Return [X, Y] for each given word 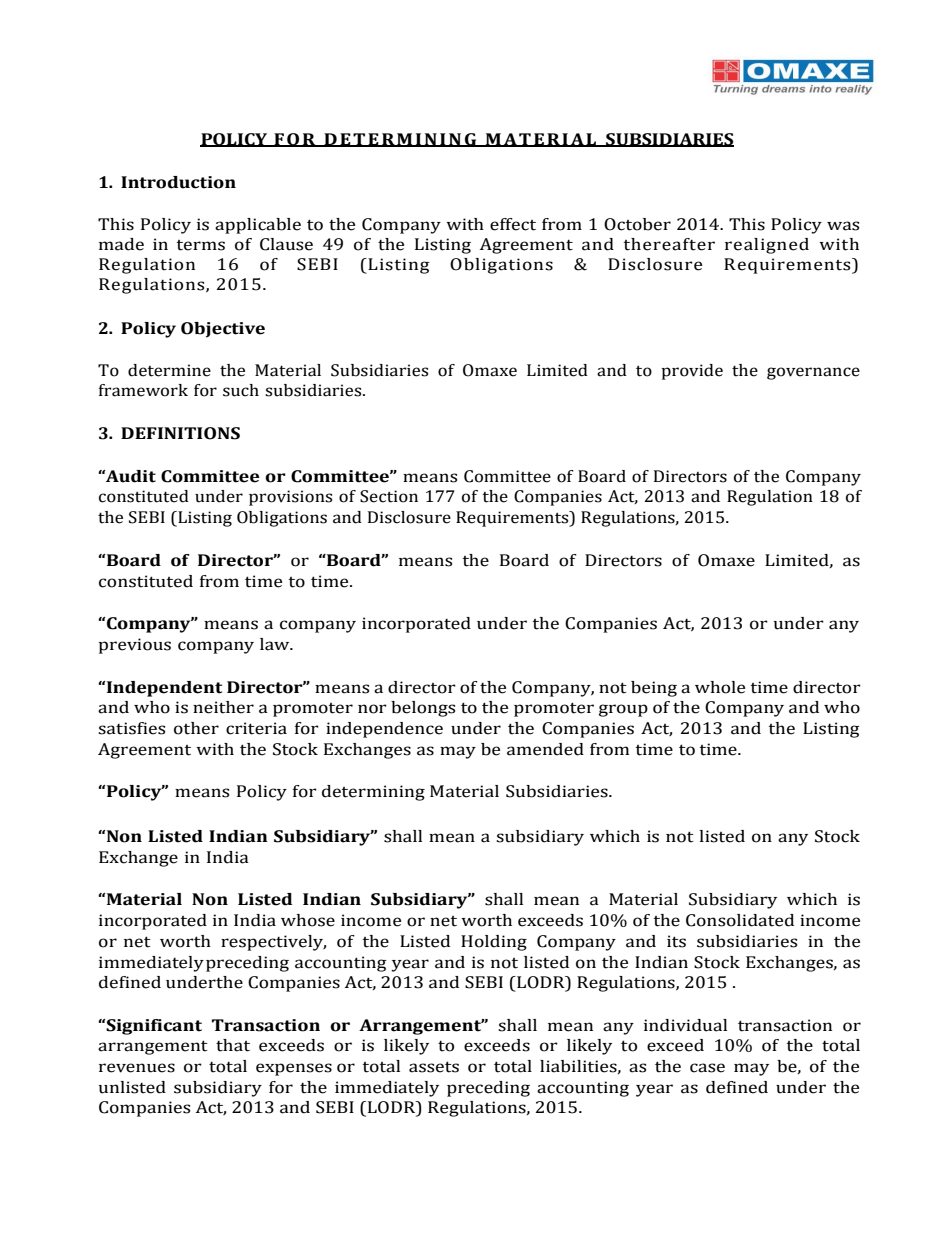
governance [813, 373]
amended [545, 749]
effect [513, 224]
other [196, 728]
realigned [767, 246]
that [233, 1045]
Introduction [178, 182]
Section [389, 496]
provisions [290, 498]
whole [720, 687]
